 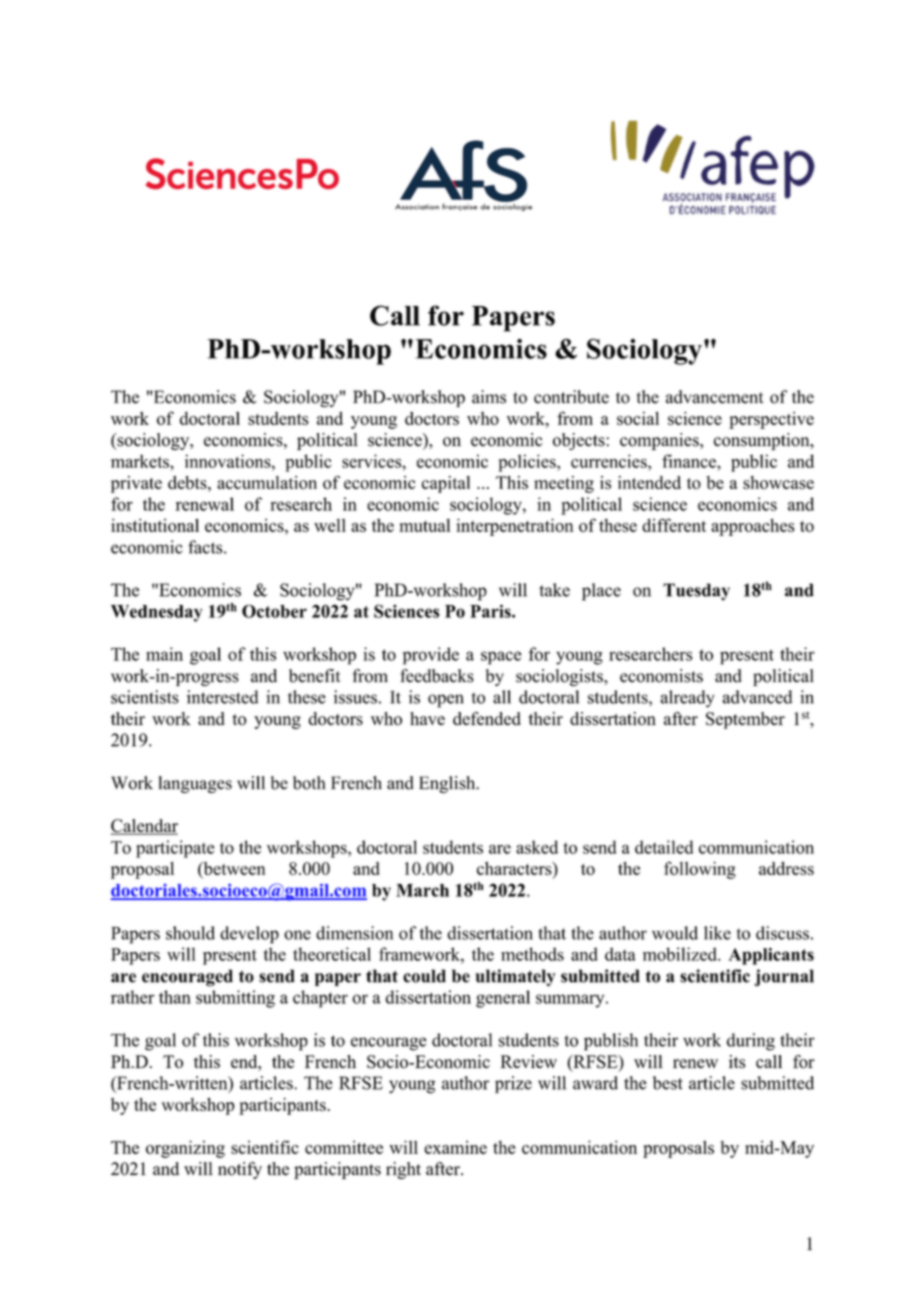 I want to click on English, so click(x=448, y=784).
